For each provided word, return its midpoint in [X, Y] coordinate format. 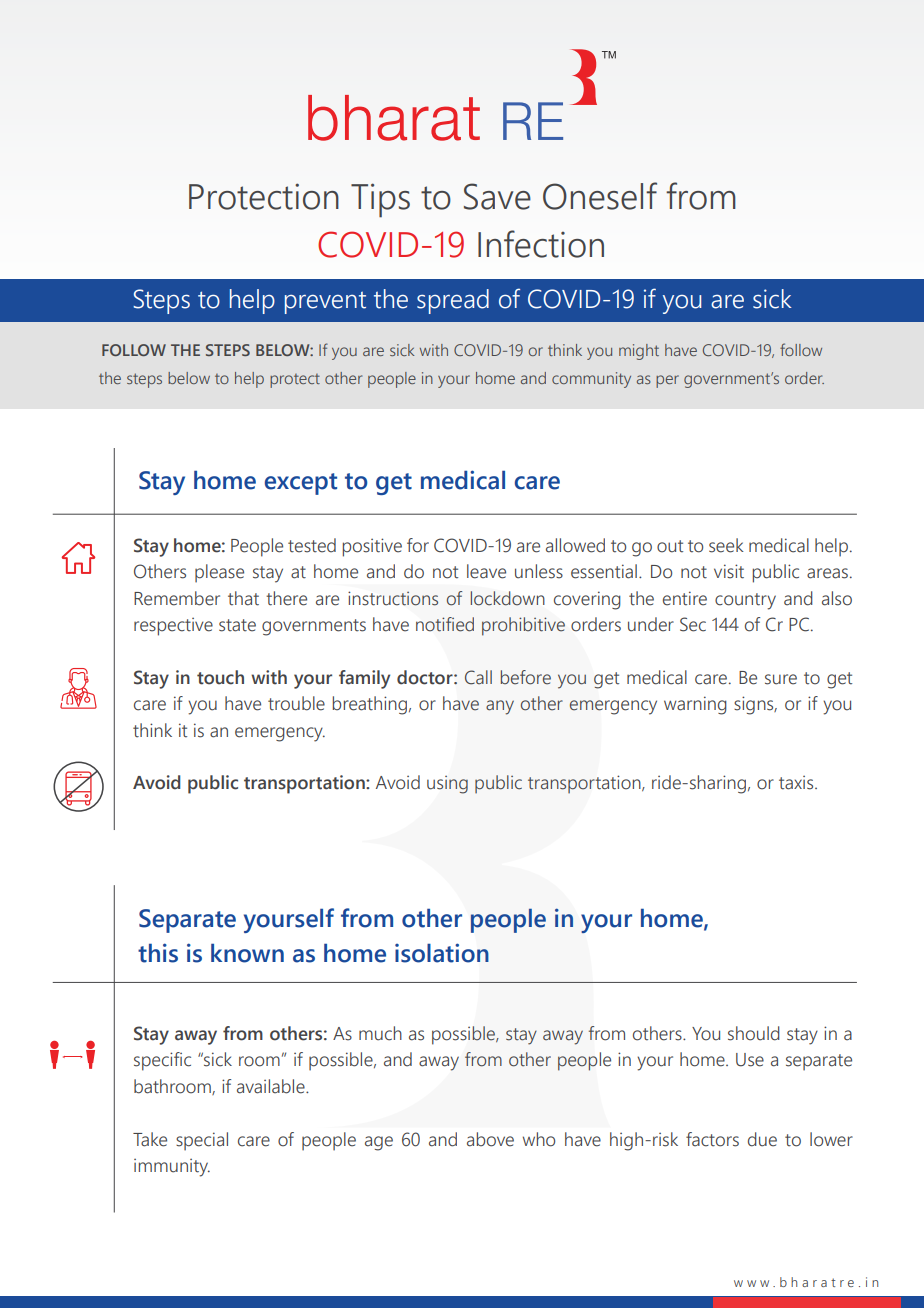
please [219, 573]
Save [497, 196]
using [447, 785]
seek [726, 545]
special [202, 1141]
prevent [325, 302]
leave [486, 571]
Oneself [600, 196]
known [247, 953]
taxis [797, 783]
